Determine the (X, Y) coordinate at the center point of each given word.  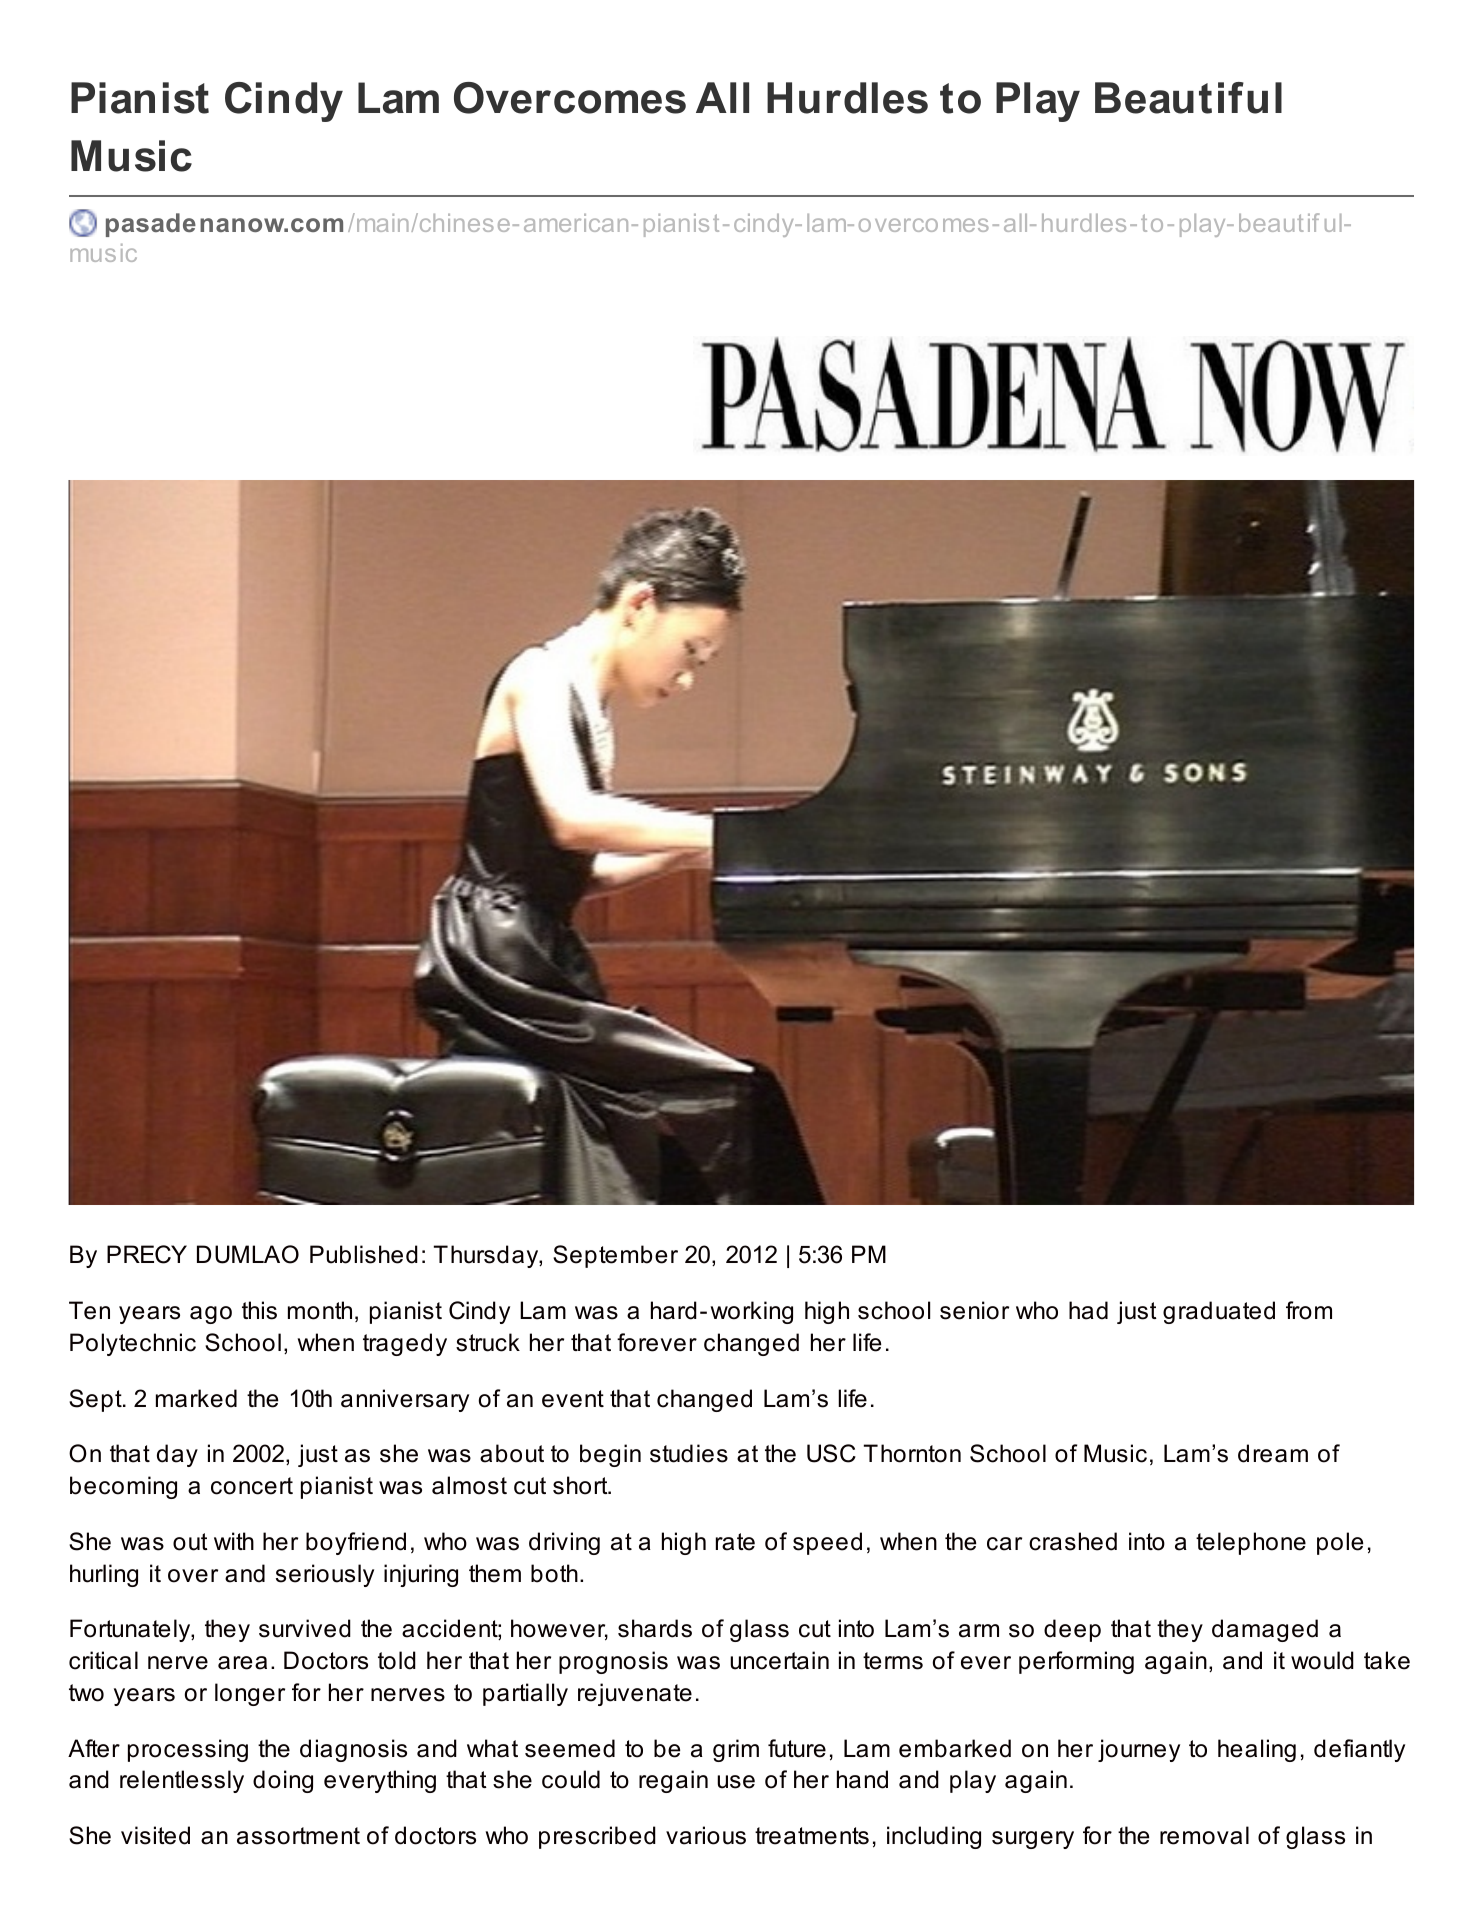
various (706, 1835)
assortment (298, 1836)
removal (1204, 1835)
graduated (1219, 1312)
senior (974, 1310)
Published (364, 1254)
